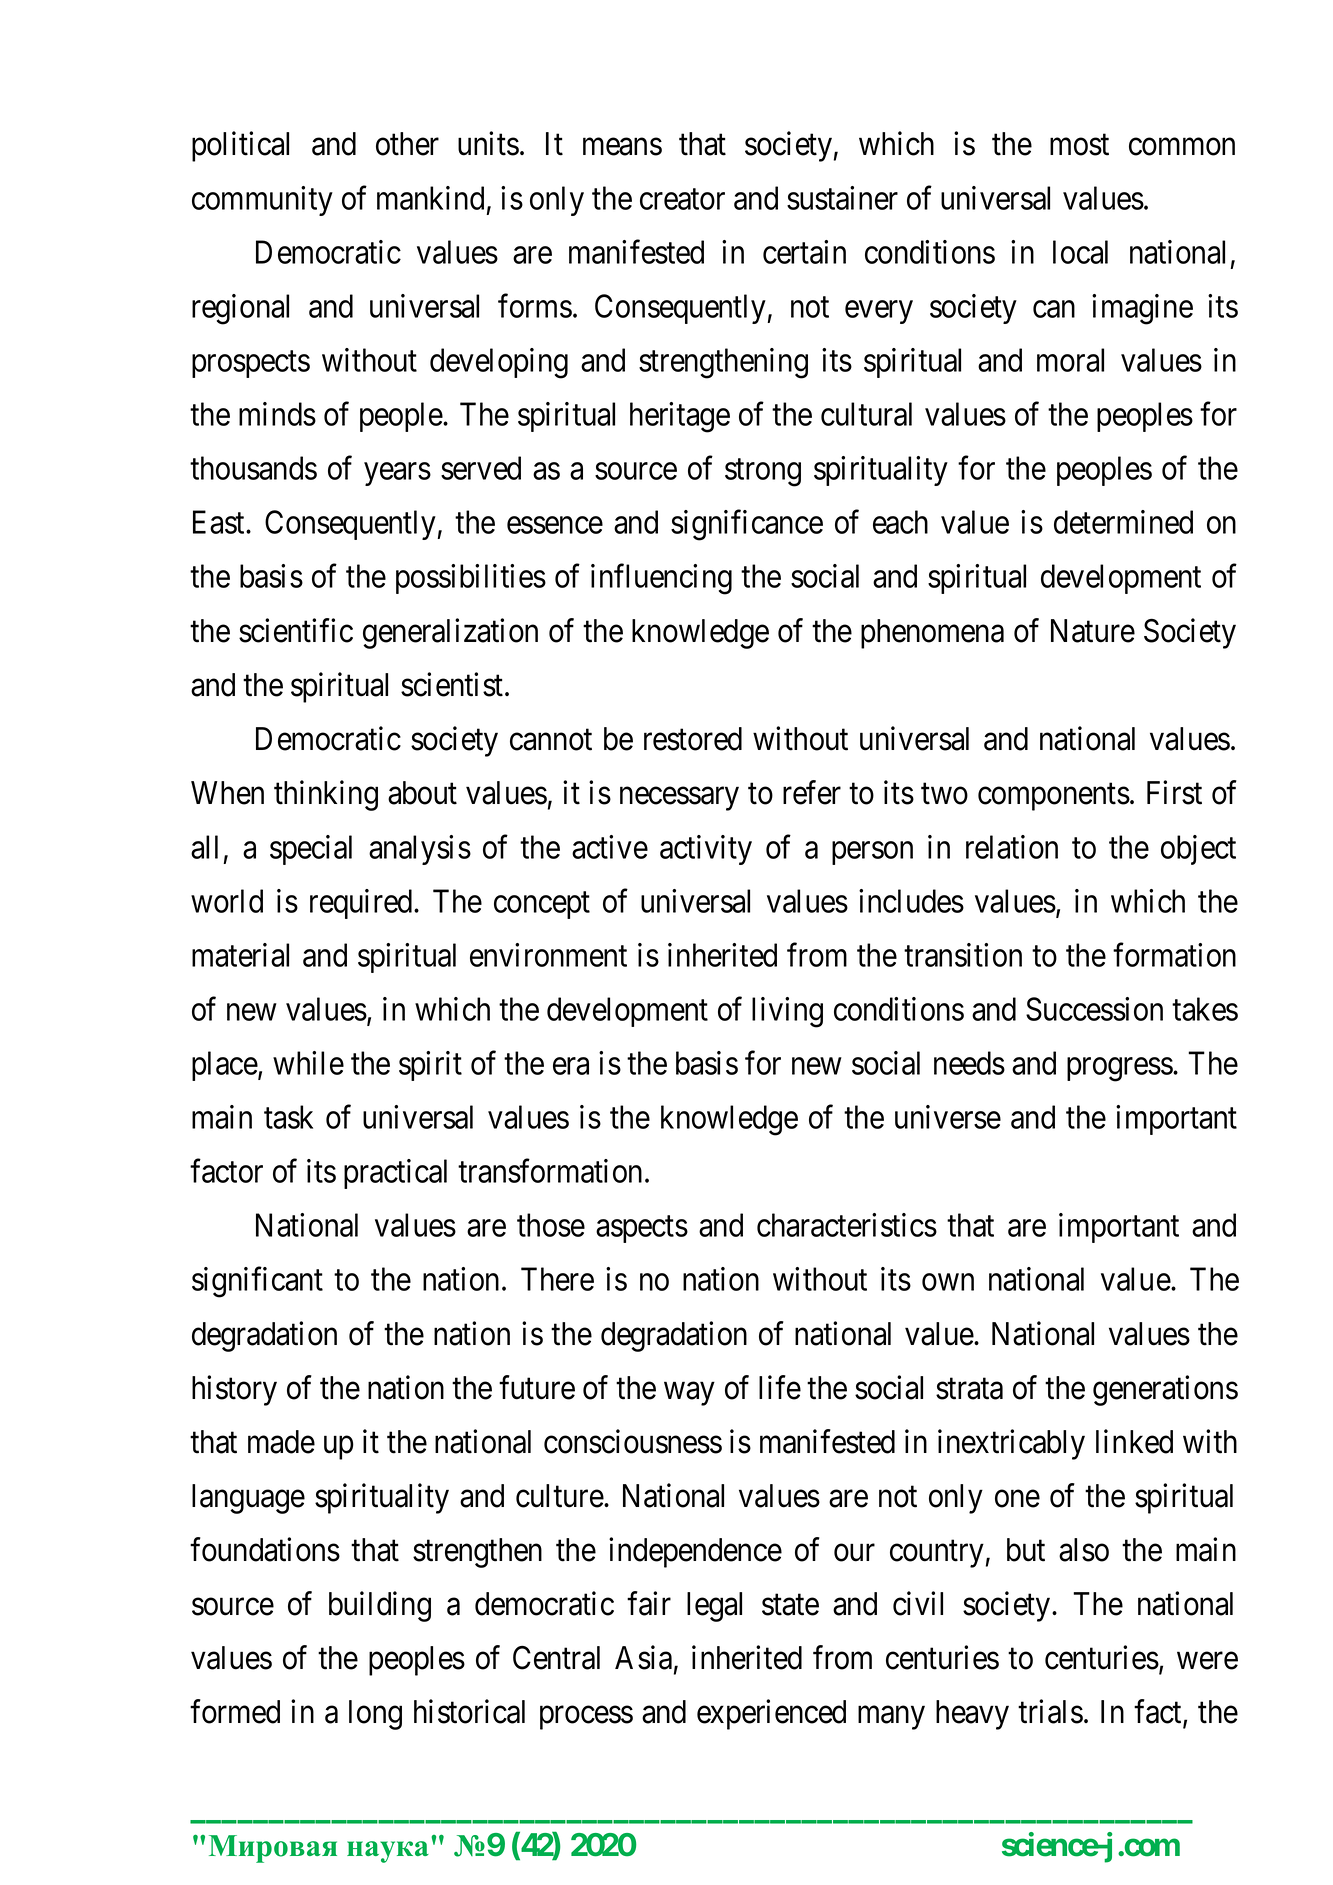  What do you see at coordinates (714, 1607) in the image?
I see `legal` at bounding box center [714, 1607].
